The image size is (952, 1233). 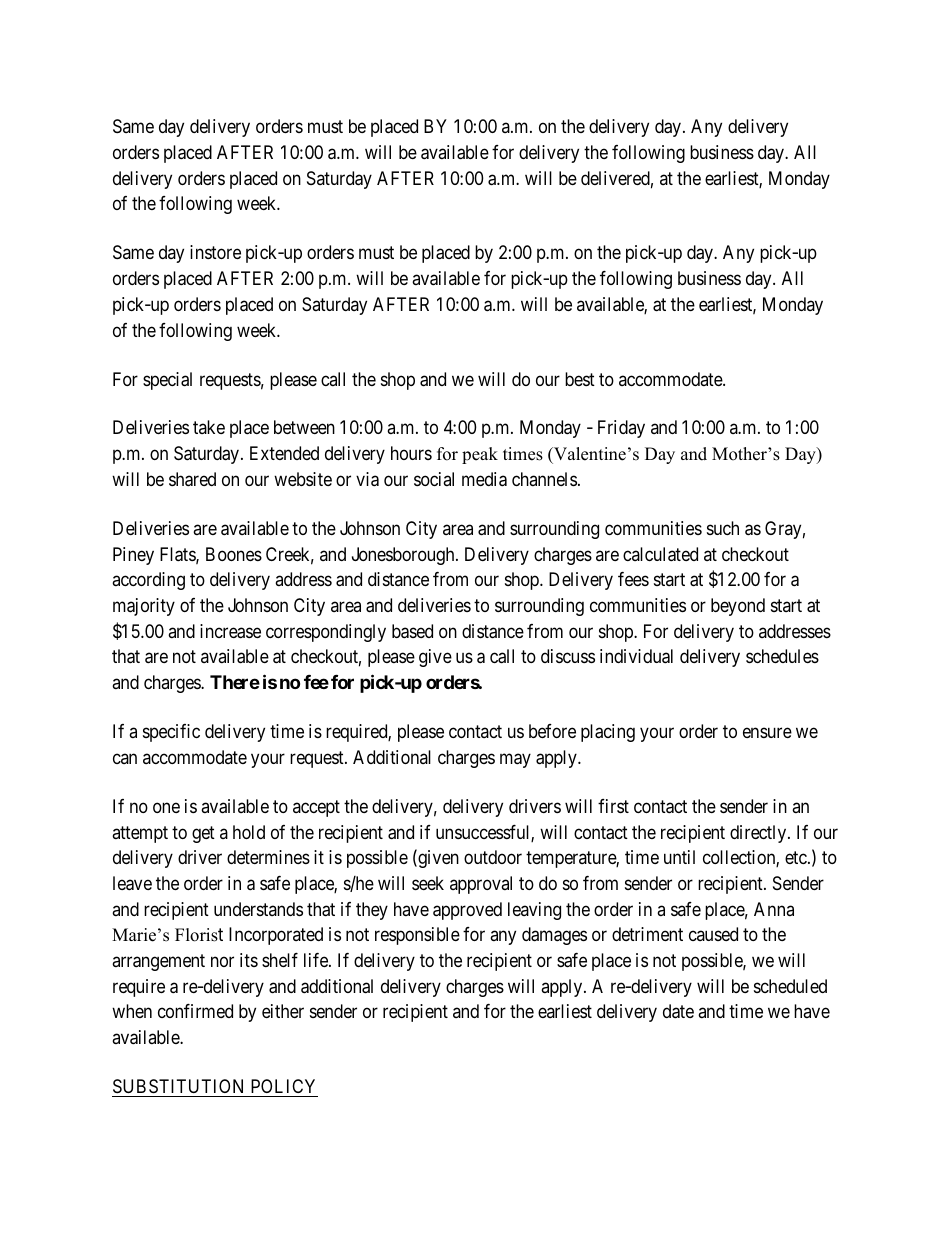 I want to click on media, so click(x=484, y=479).
